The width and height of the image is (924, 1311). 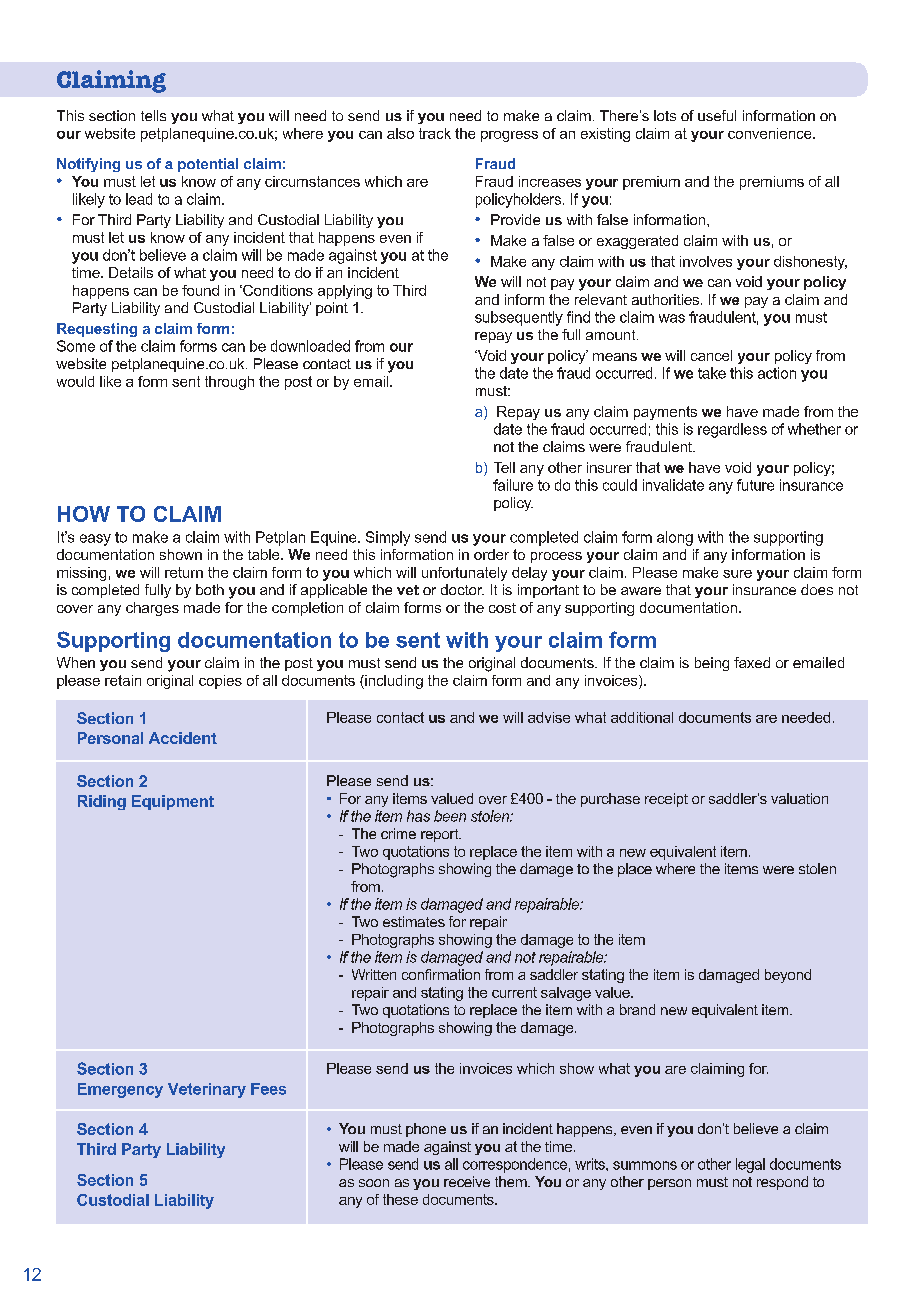 I want to click on receive, so click(x=467, y=1181).
